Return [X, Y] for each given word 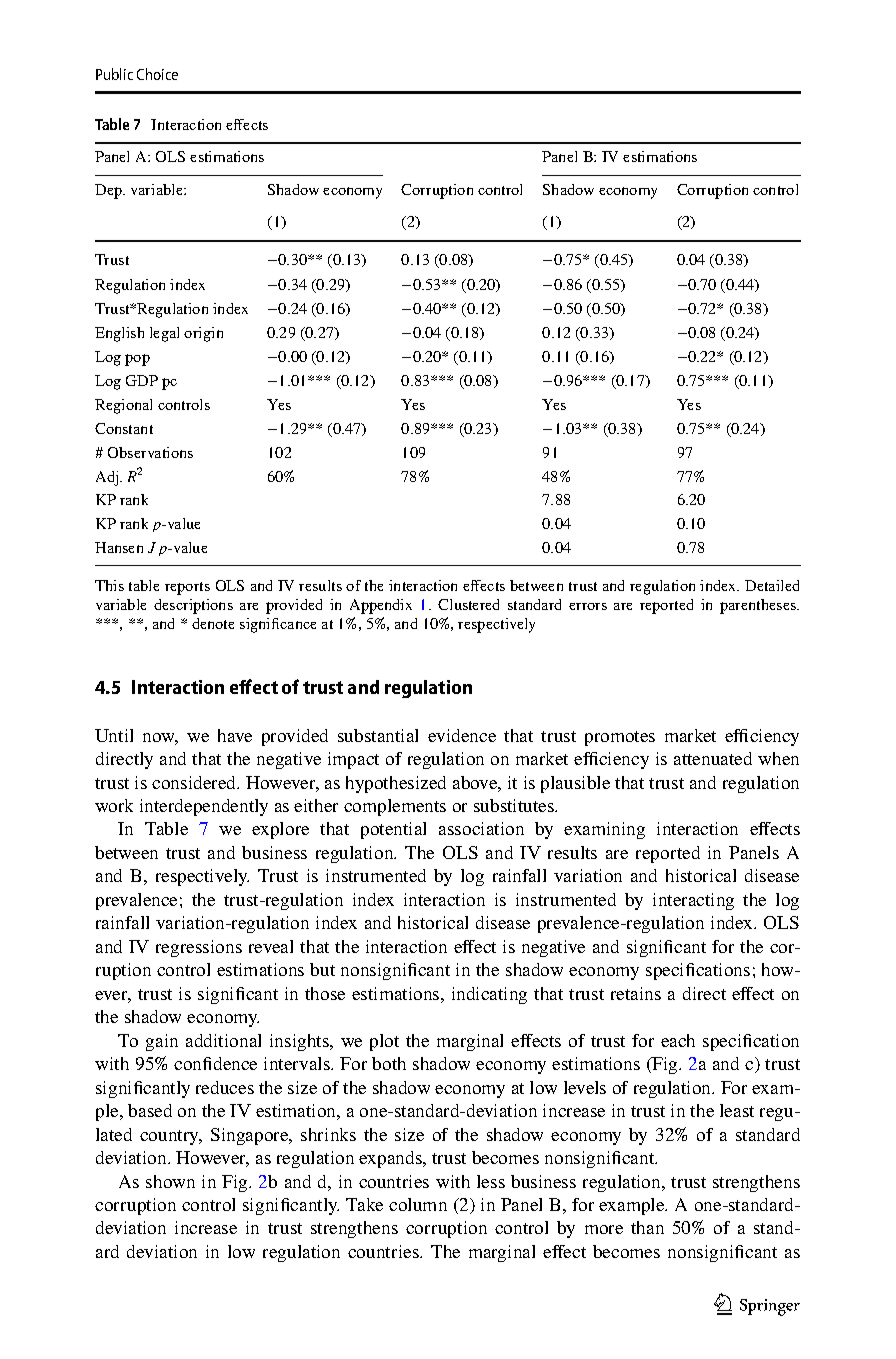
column [418, 1204]
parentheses [759, 606]
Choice [157, 74]
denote [213, 623]
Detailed [772, 585]
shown [170, 1181]
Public [114, 74]
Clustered [468, 604]
